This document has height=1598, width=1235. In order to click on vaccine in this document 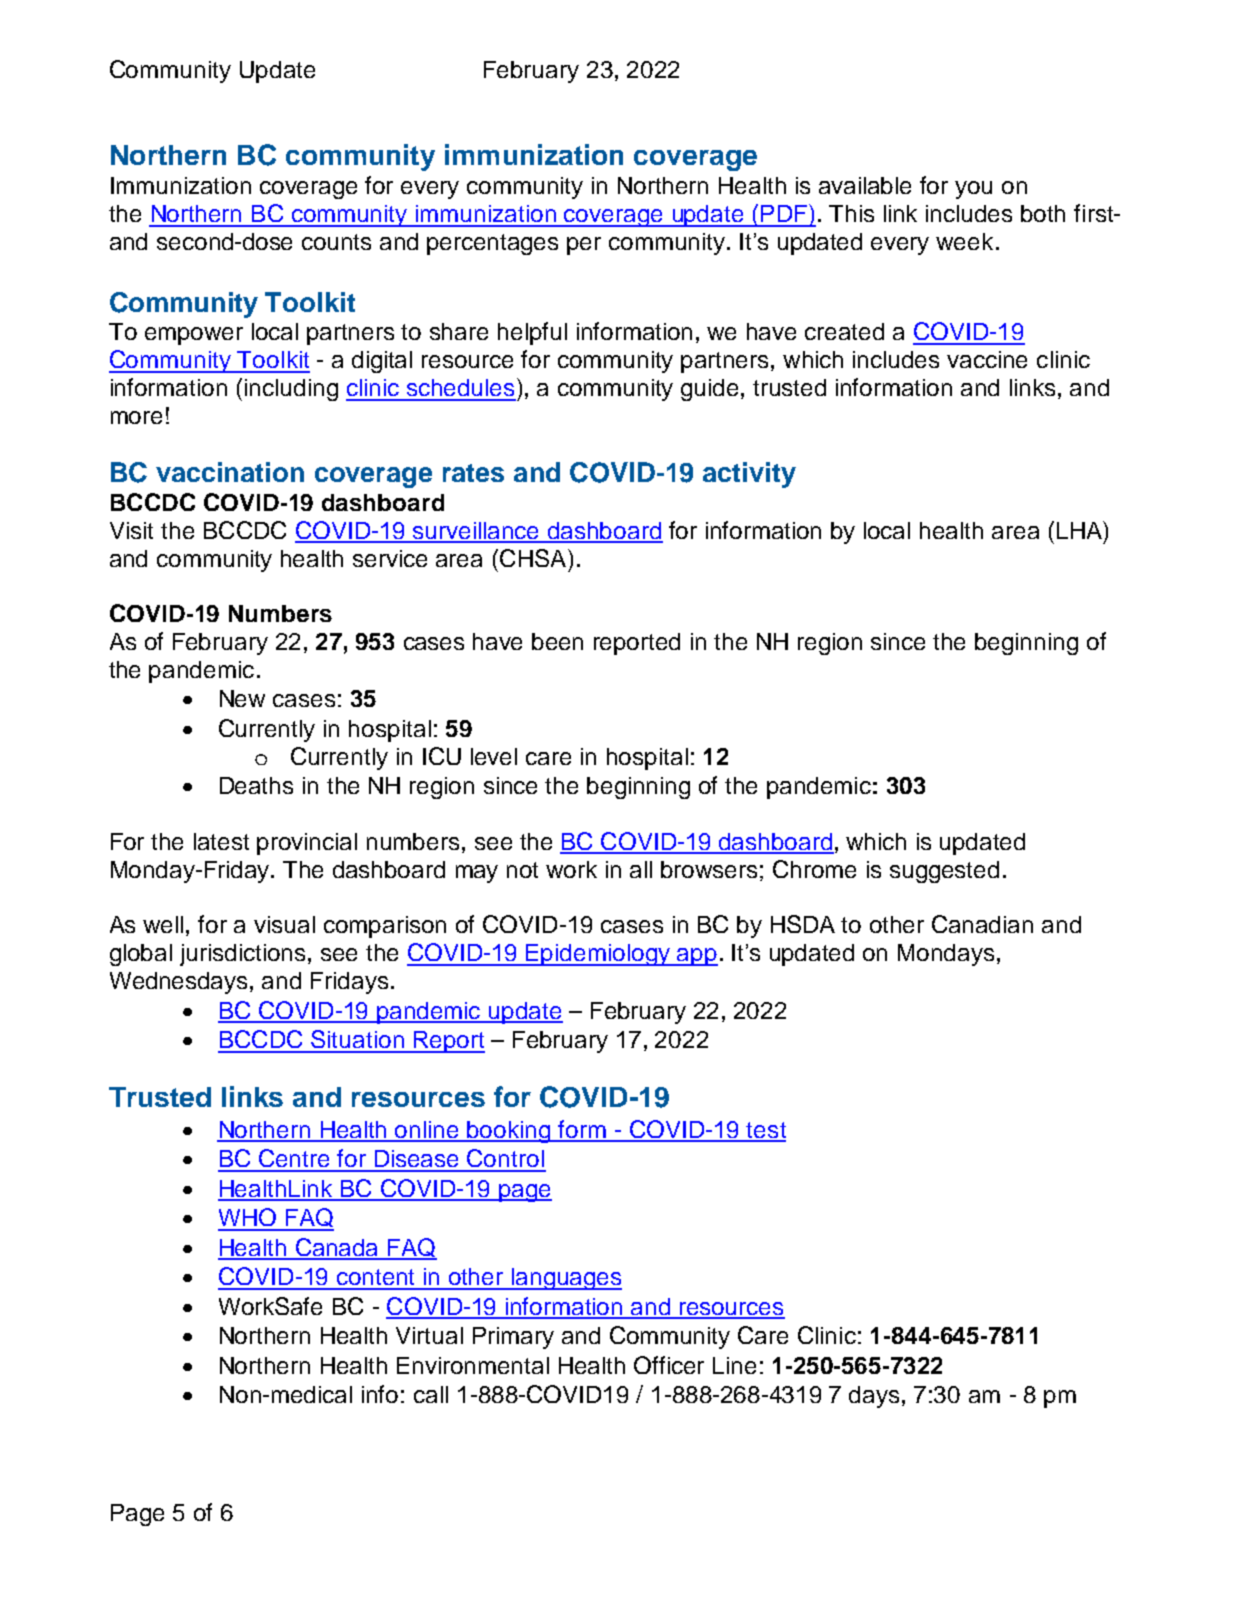, I will do `click(987, 359)`.
